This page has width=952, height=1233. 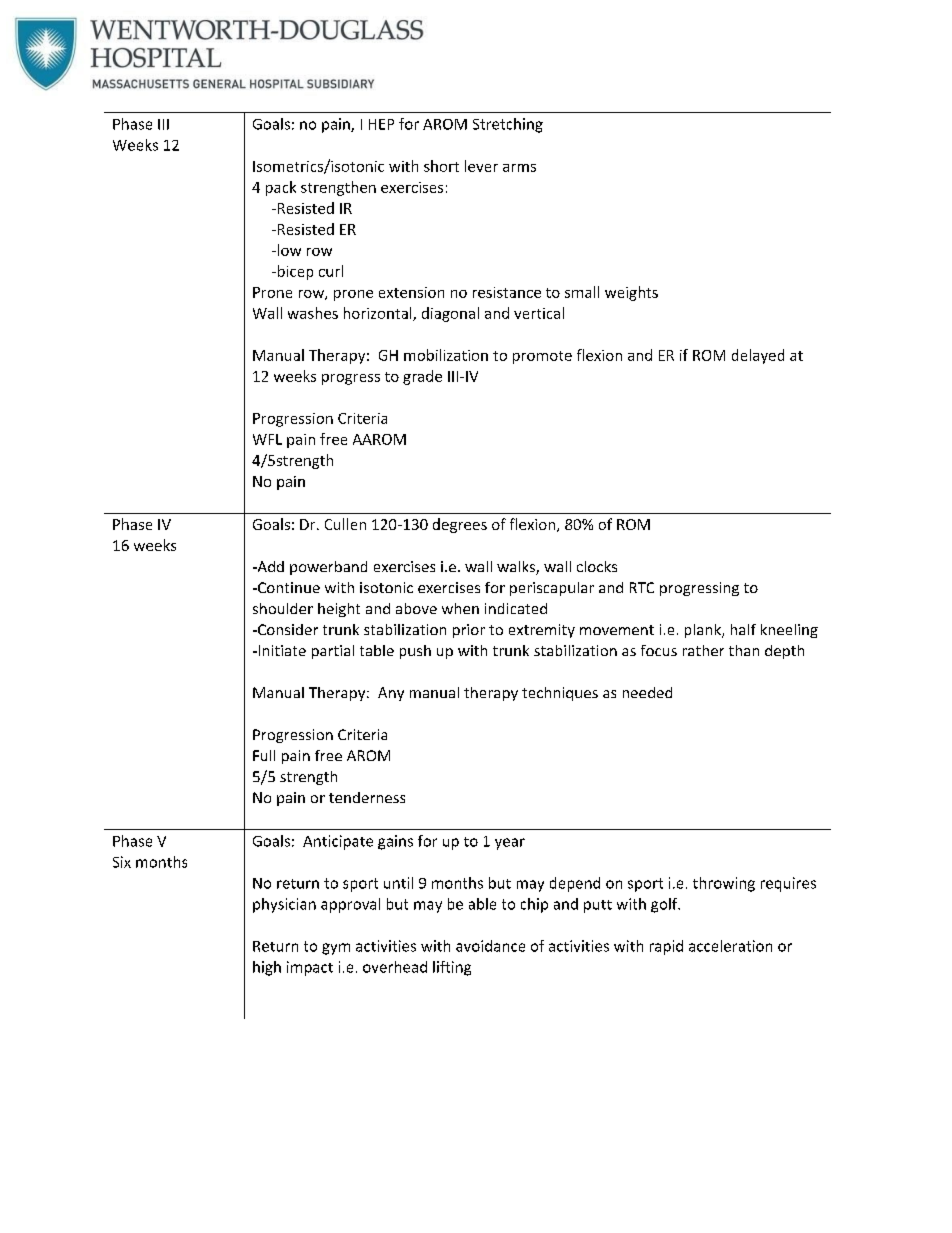 I want to click on high, so click(x=267, y=968).
